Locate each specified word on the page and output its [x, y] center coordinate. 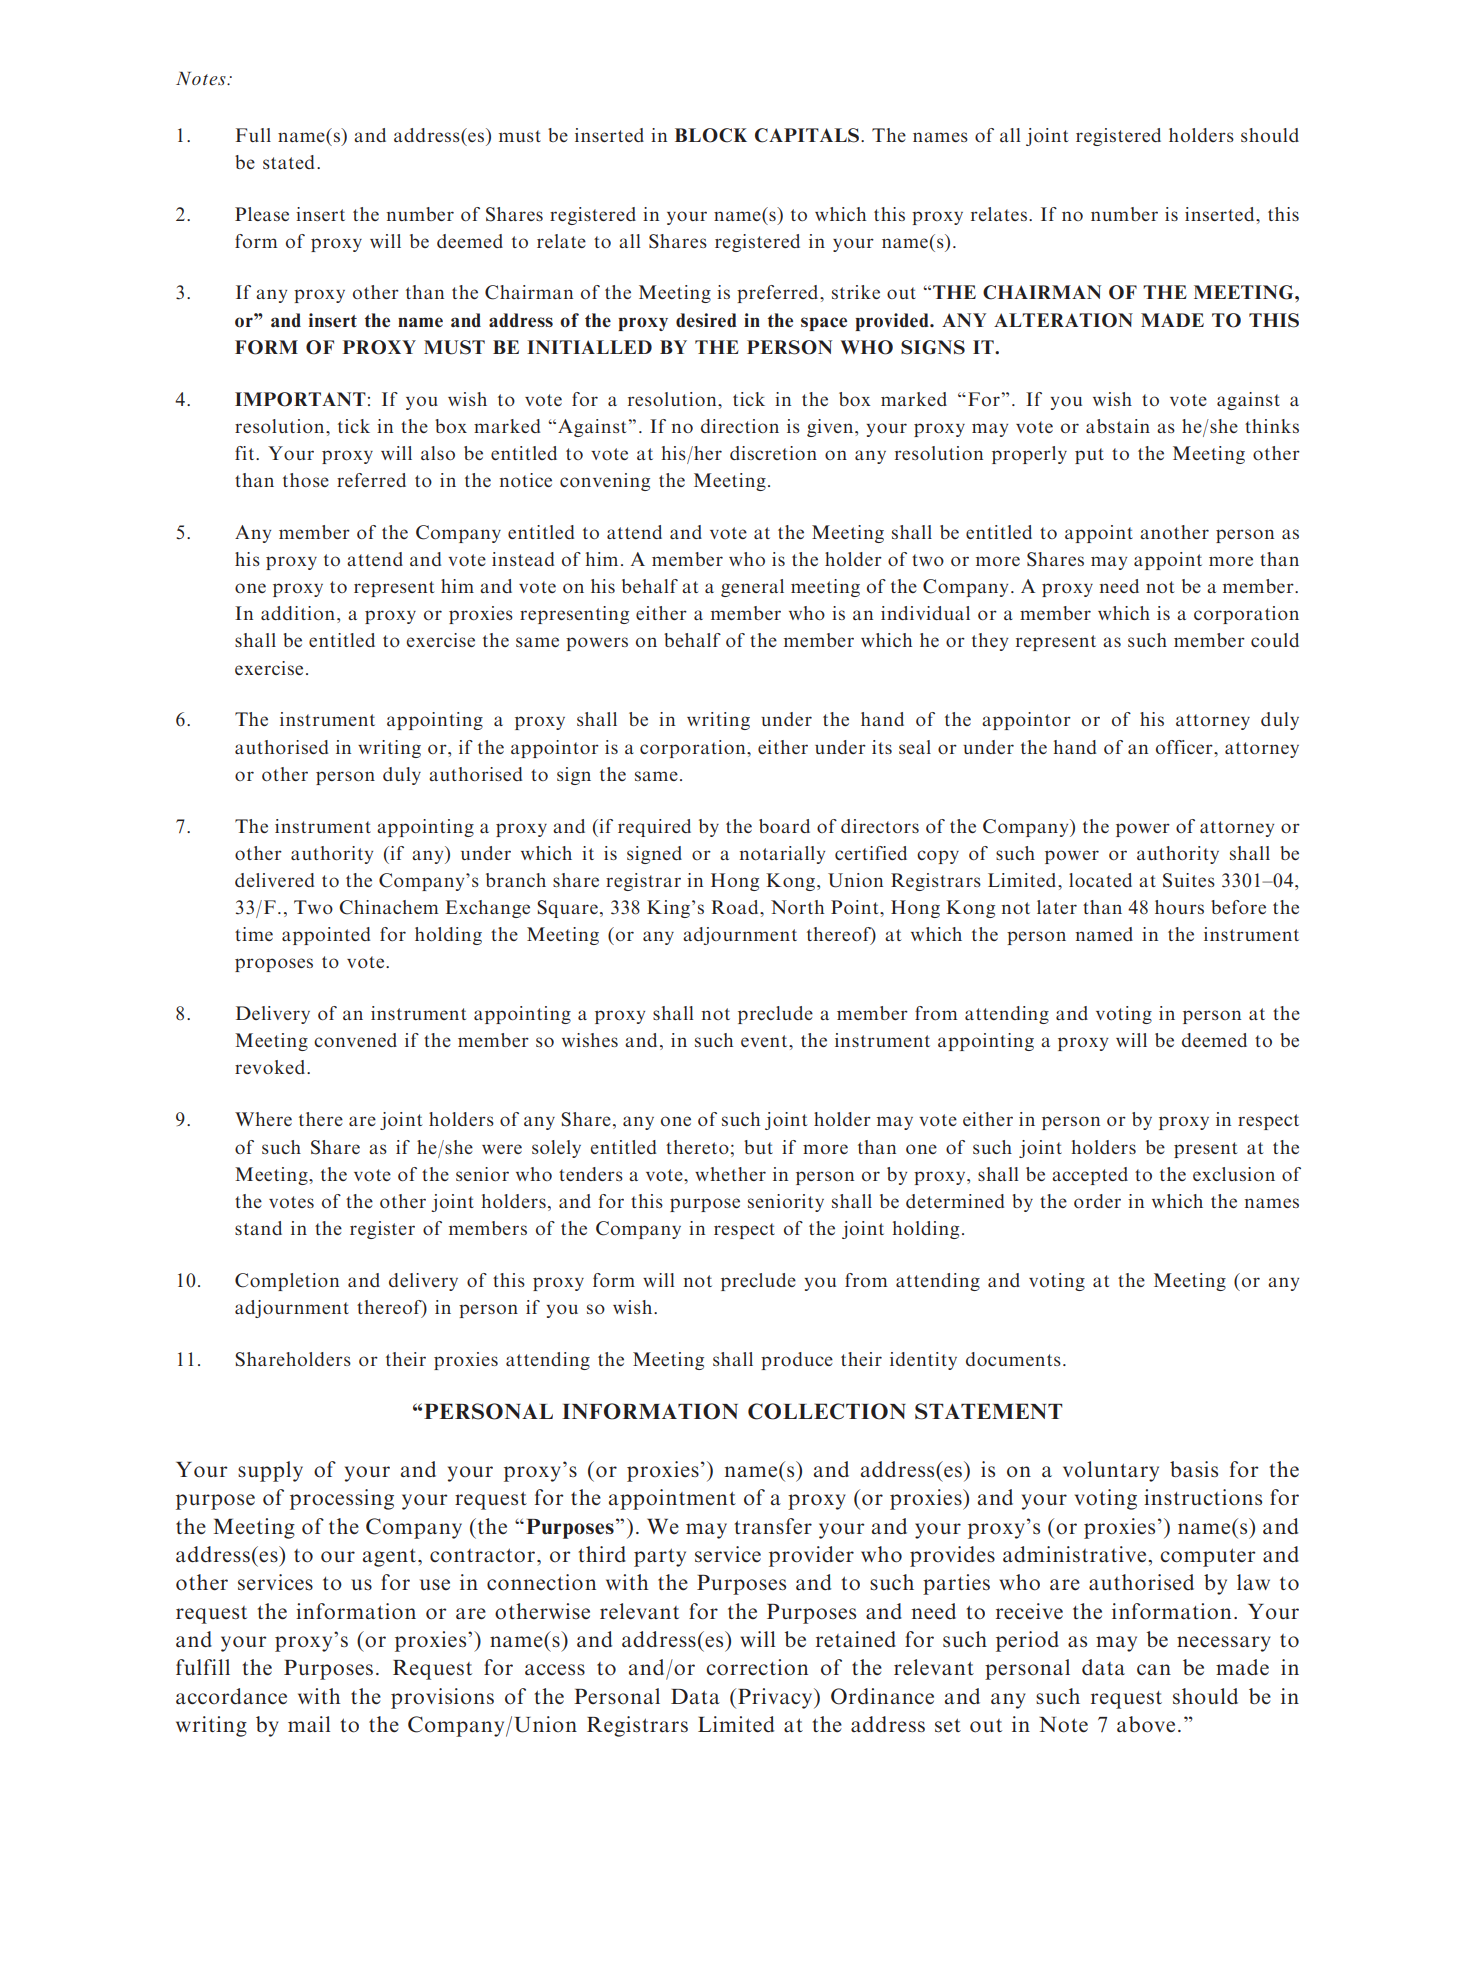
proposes [274, 965]
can [1154, 1670]
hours [1179, 907]
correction [757, 1667]
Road [736, 907]
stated [290, 162]
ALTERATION [1063, 320]
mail [309, 1724]
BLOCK [711, 135]
